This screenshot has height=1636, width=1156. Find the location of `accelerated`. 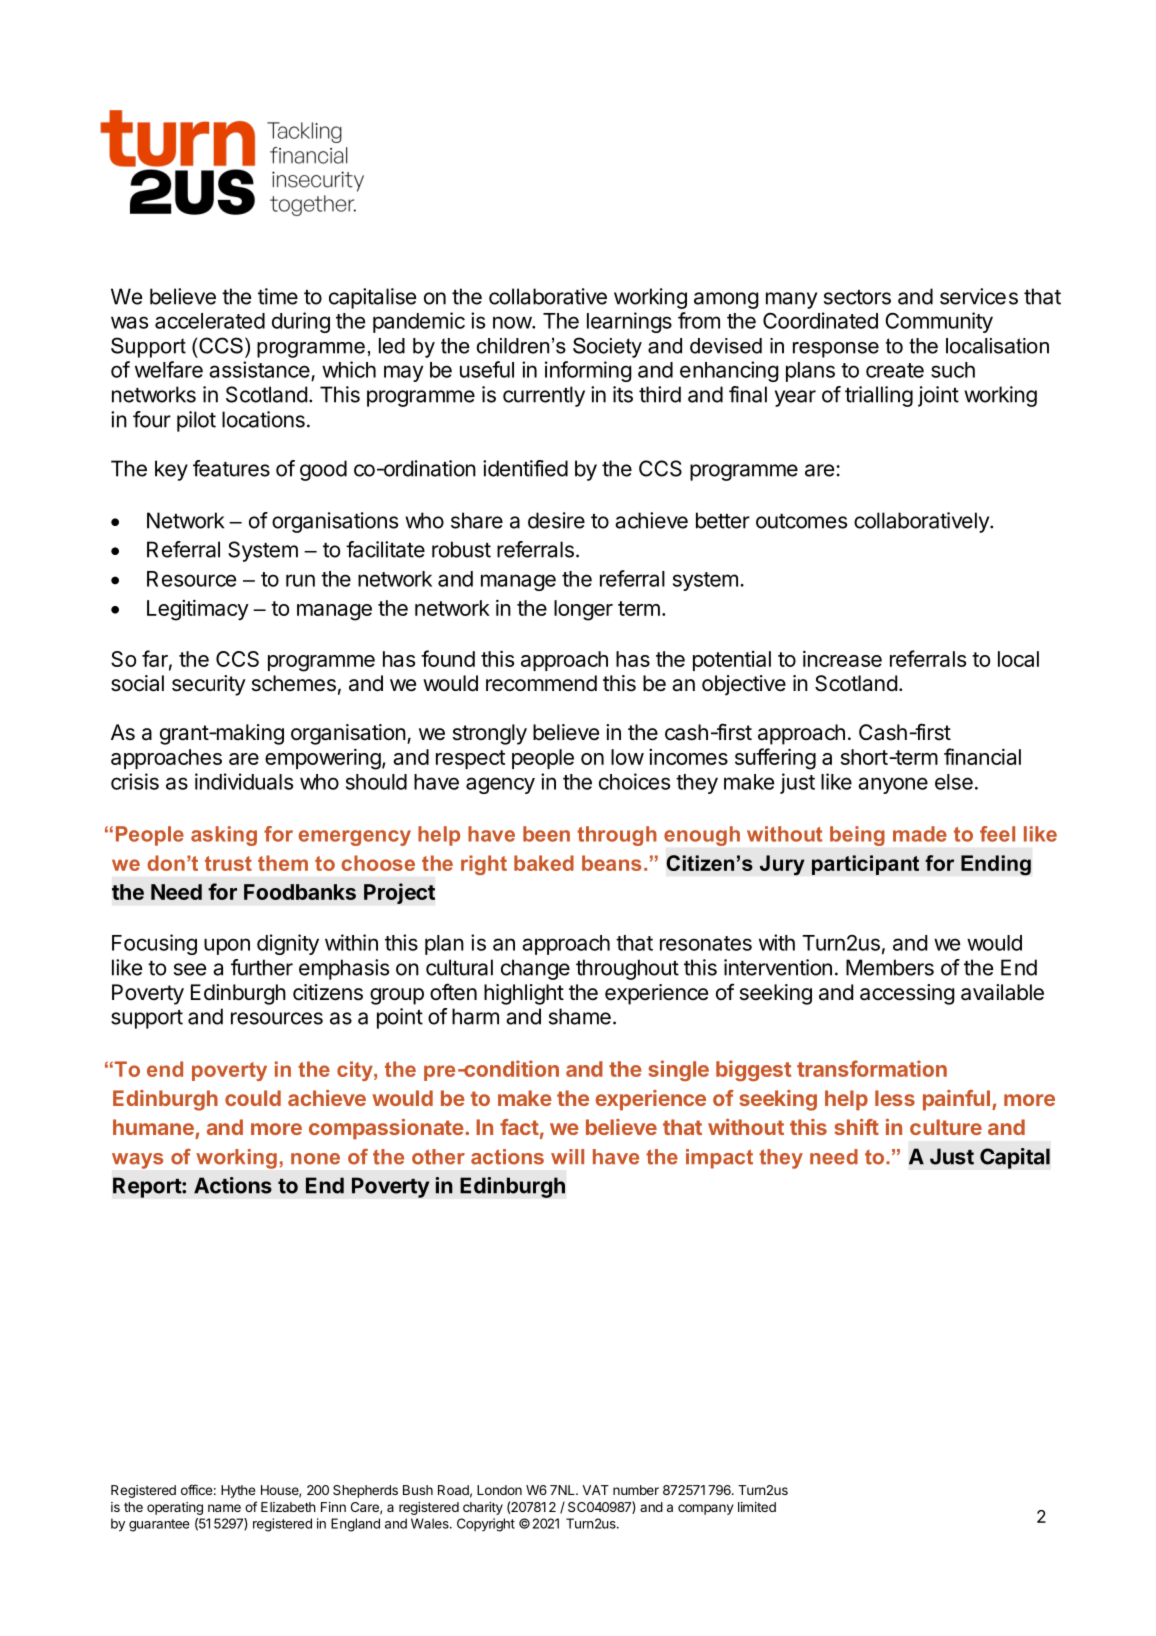

accelerated is located at coordinates (210, 321).
